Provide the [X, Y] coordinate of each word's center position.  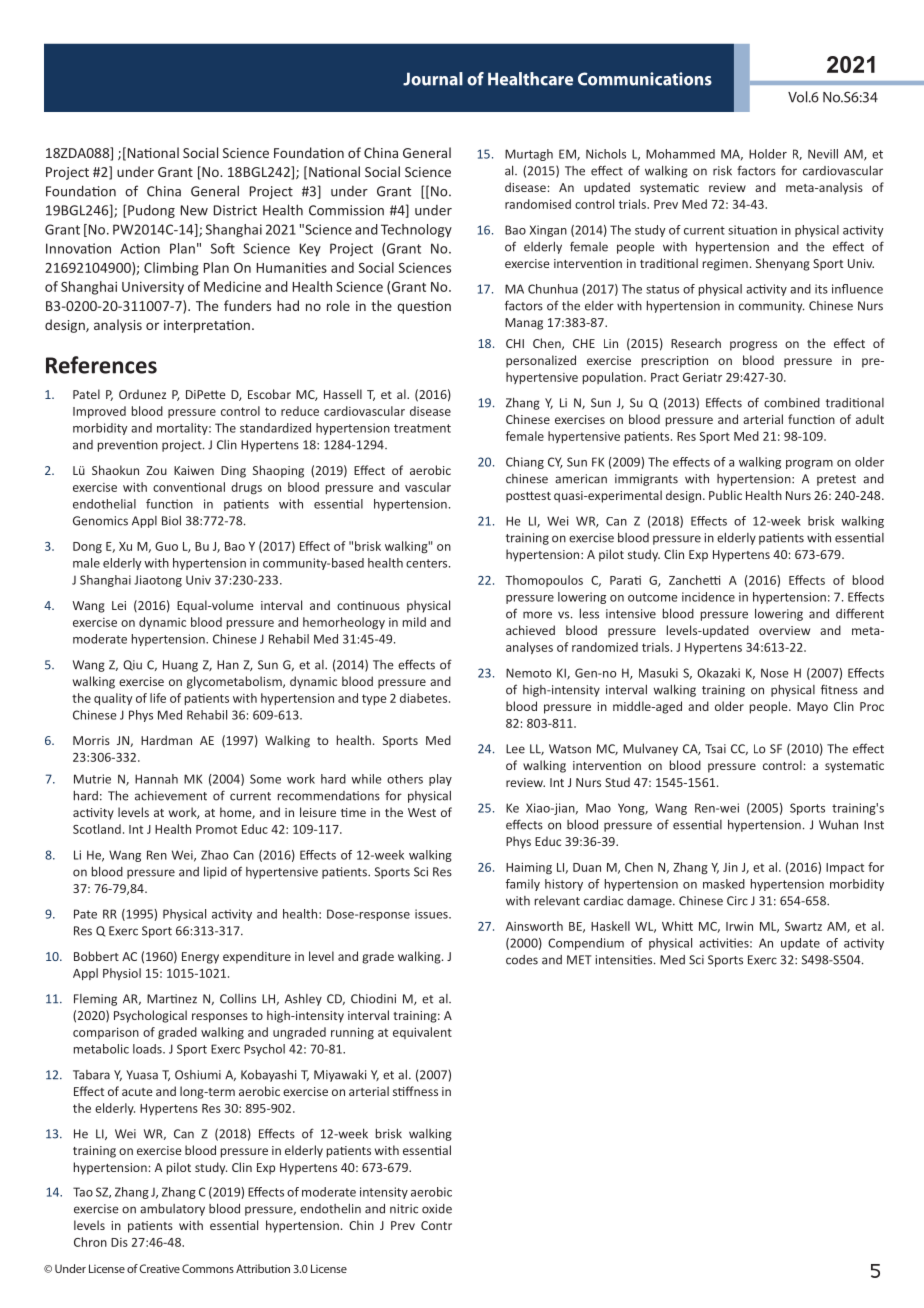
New [194, 210]
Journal [433, 79]
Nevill [823, 154]
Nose [775, 673]
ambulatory [172, 1210]
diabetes [425, 698]
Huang [180, 666]
